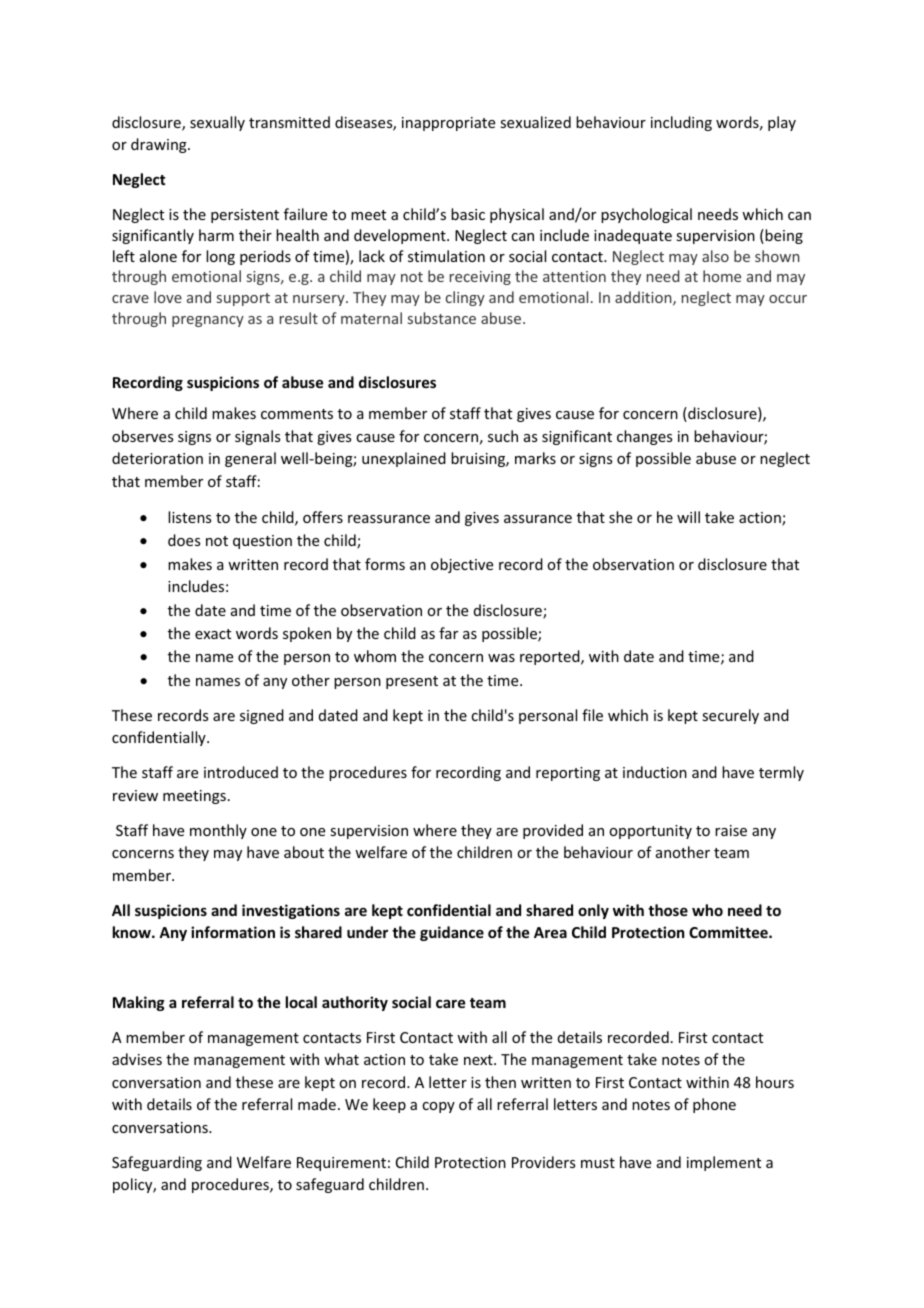 Image resolution: width=924 pixels, height=1308 pixels. I want to click on securely, so click(730, 716).
